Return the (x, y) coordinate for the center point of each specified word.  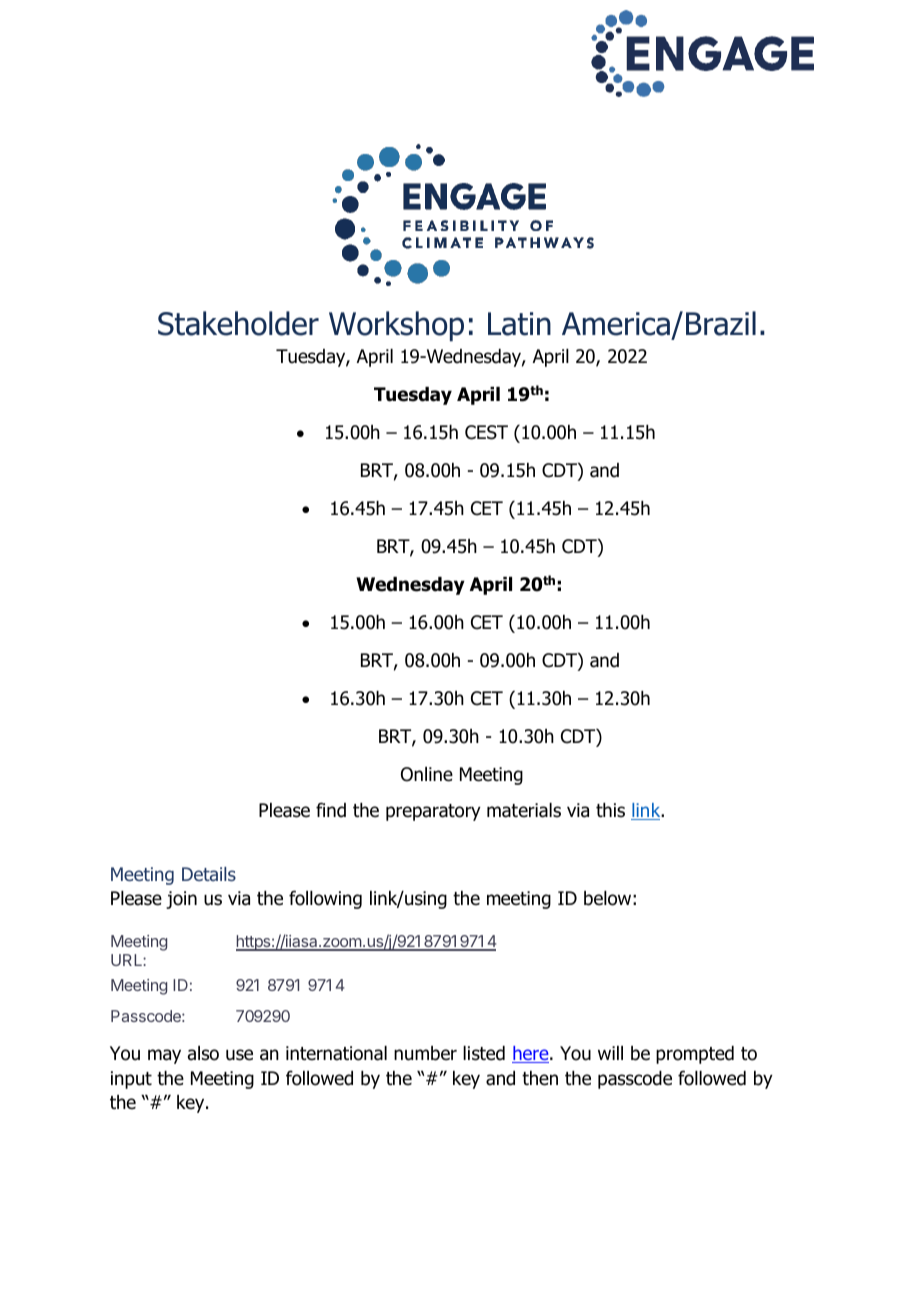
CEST (486, 432)
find (331, 810)
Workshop (396, 326)
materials (524, 810)
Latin (519, 324)
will (610, 1053)
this (610, 810)
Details (209, 874)
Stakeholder (238, 323)
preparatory (433, 812)
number (425, 1053)
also (203, 1053)
